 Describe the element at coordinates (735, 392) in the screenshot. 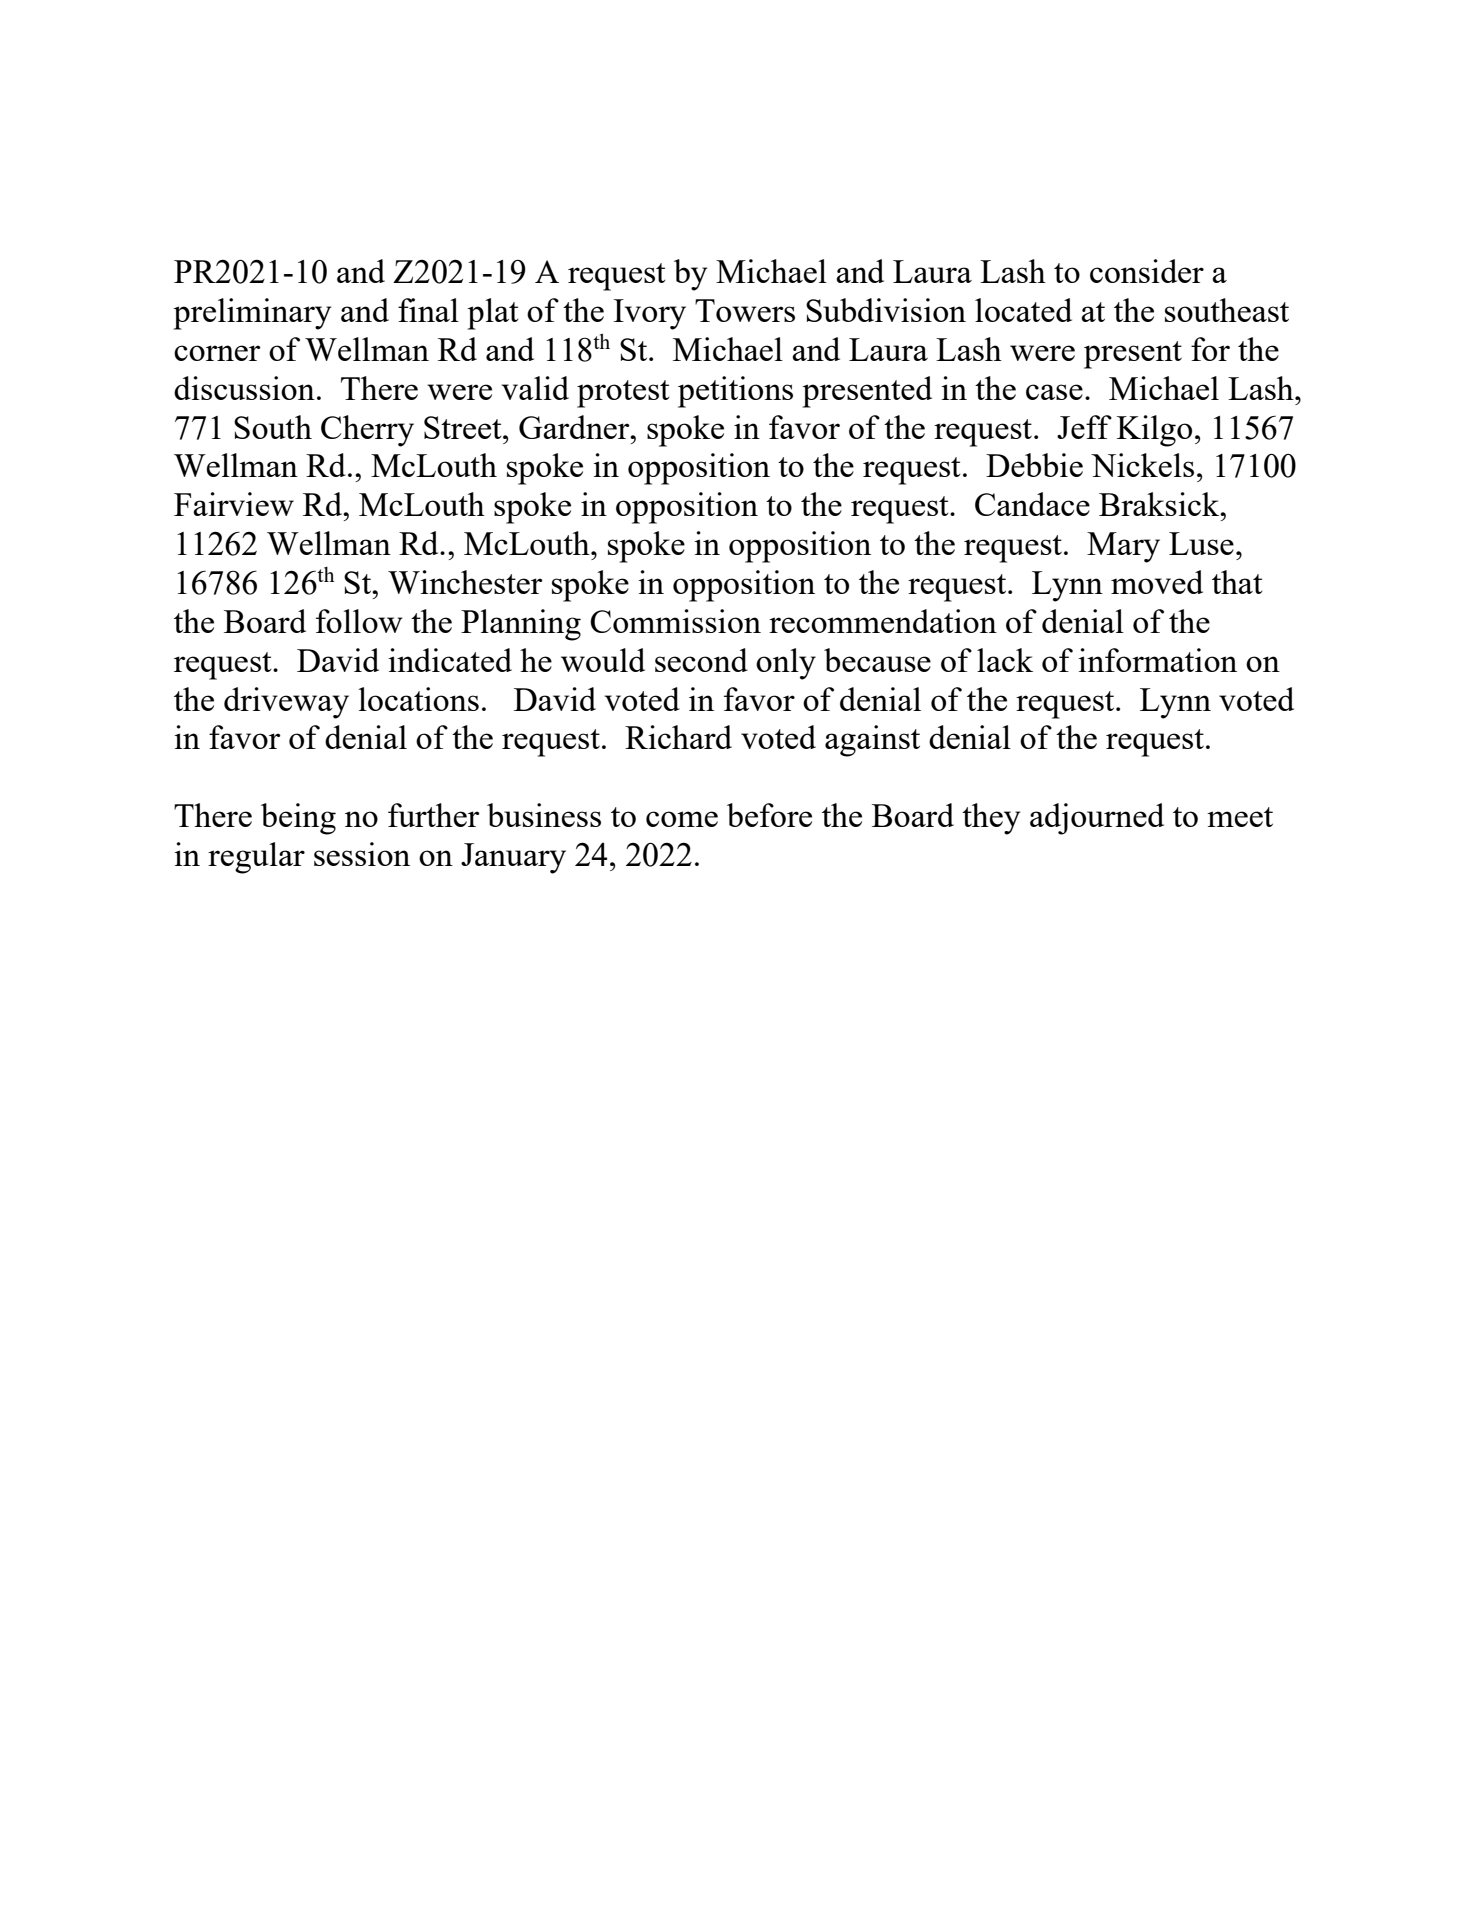

I see `petitions` at that location.
